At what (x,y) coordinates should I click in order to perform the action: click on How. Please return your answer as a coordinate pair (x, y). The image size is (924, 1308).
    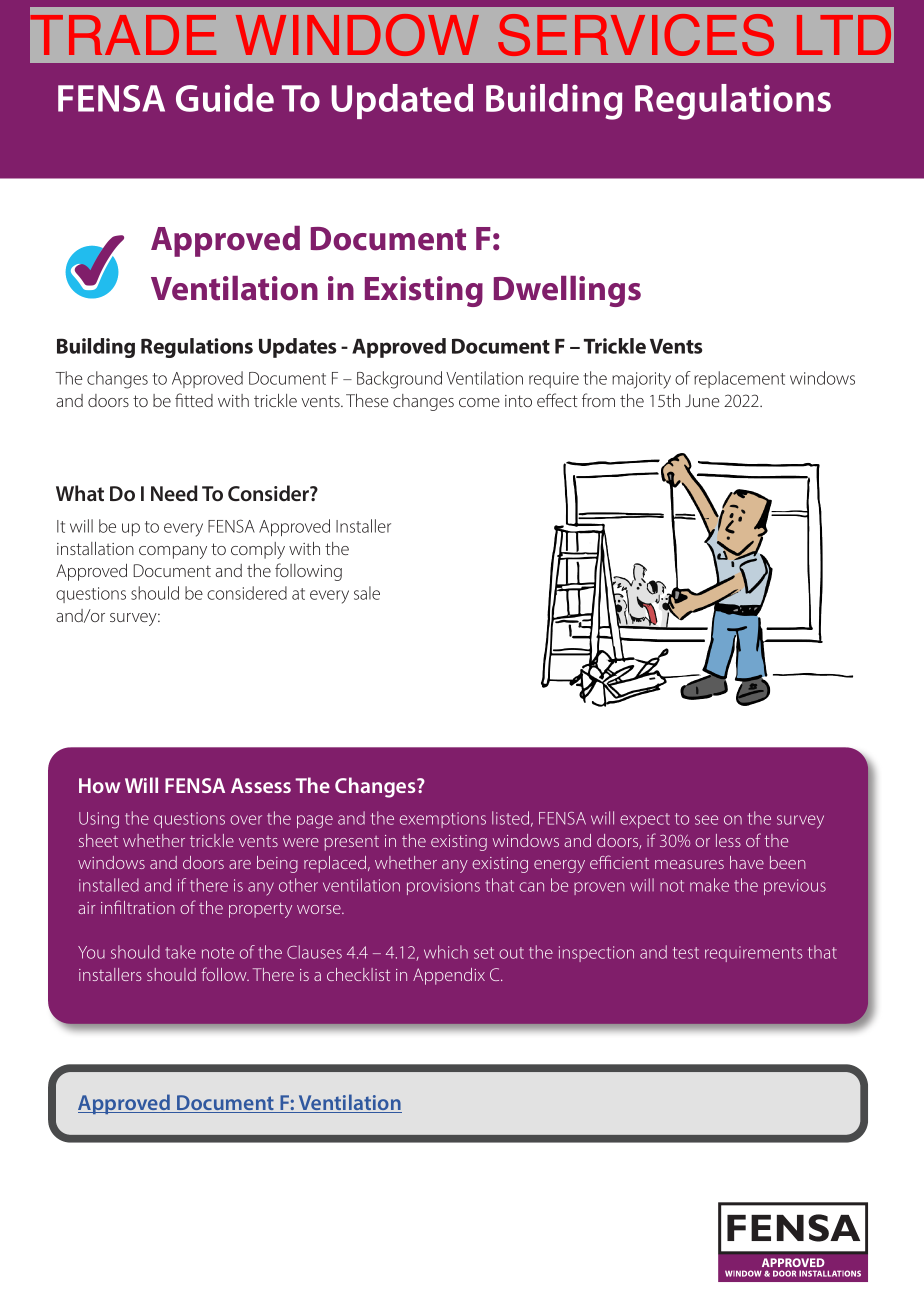
    Looking at the image, I should click on (99, 785).
